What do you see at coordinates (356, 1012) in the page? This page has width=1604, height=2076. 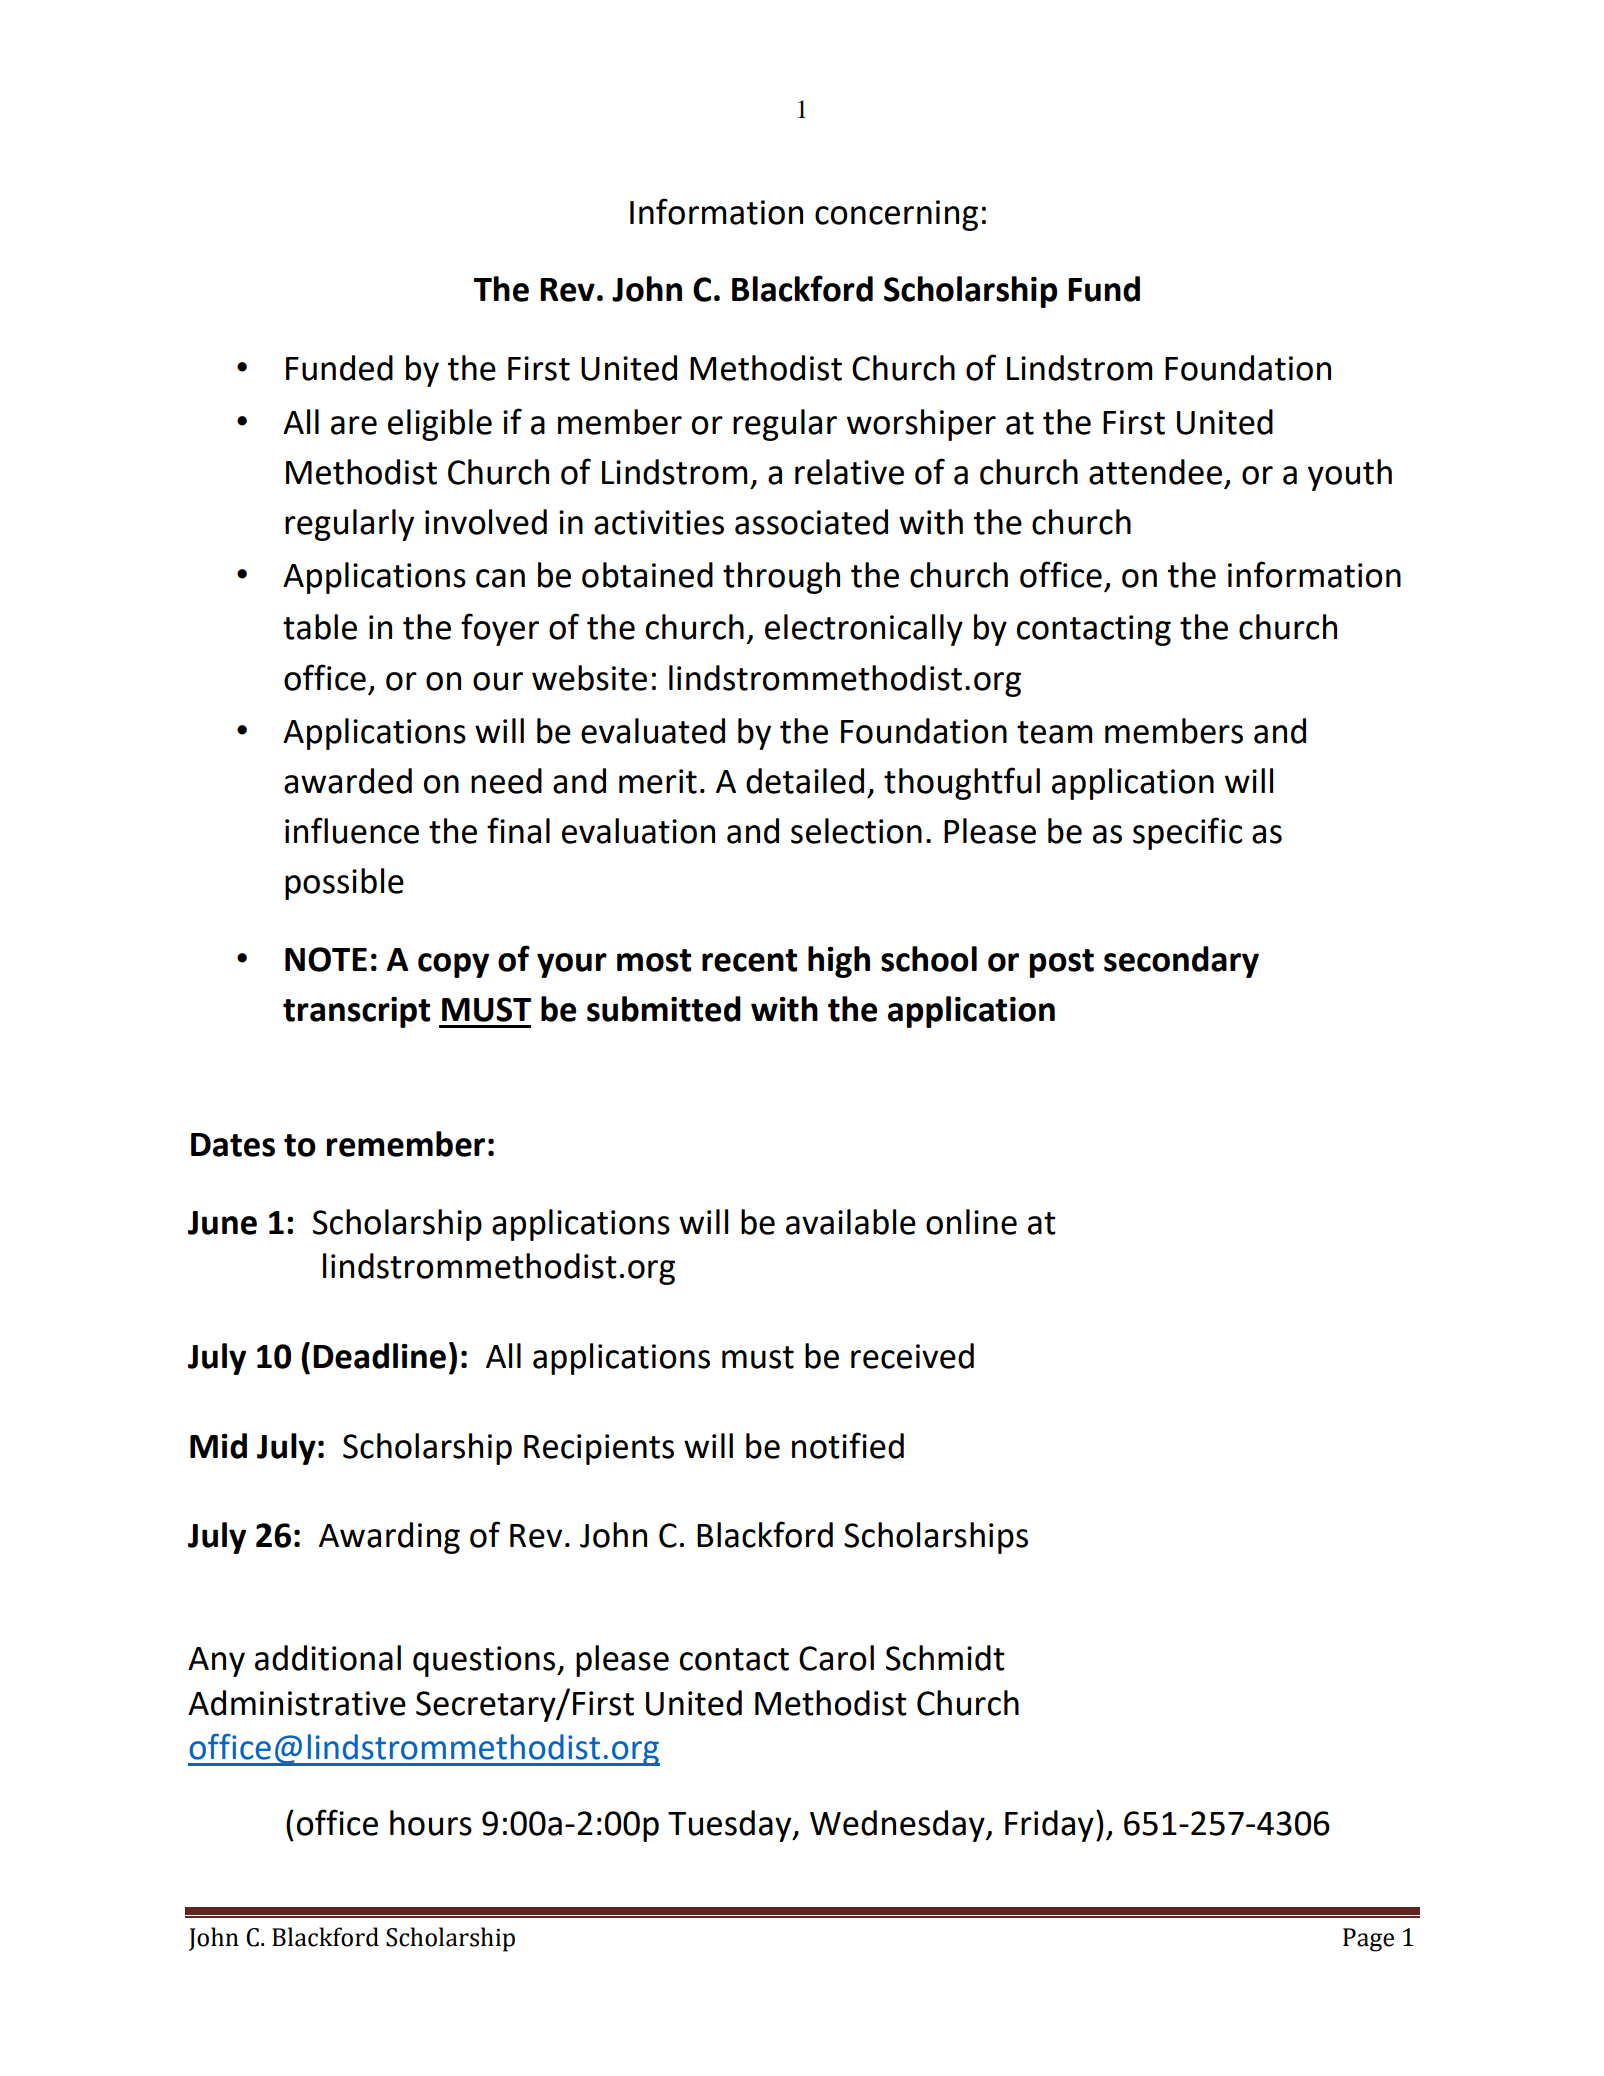 I see `transcript` at bounding box center [356, 1012].
